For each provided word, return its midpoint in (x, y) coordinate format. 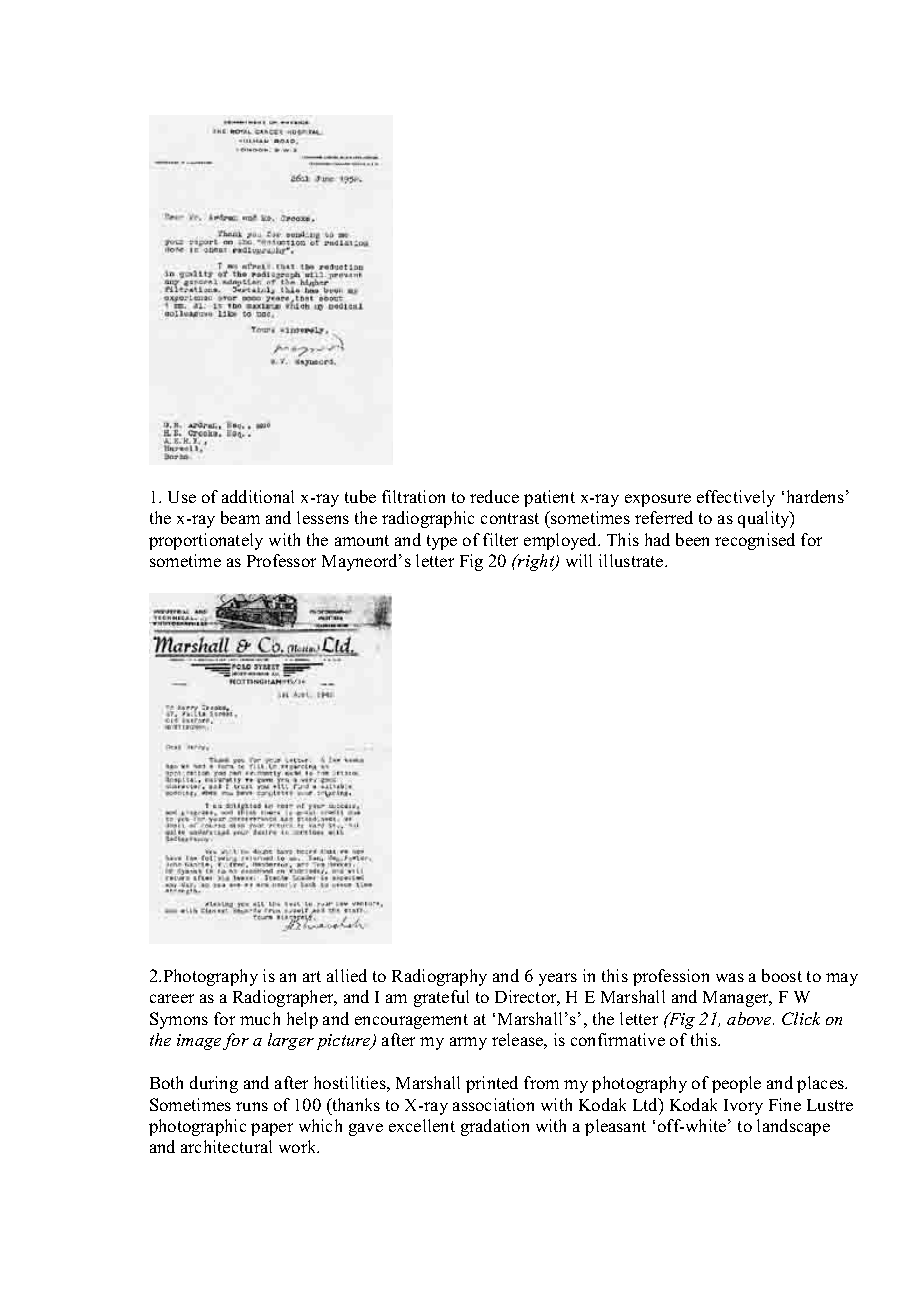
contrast (510, 518)
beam (240, 517)
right (536, 562)
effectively (736, 498)
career (172, 998)
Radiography (439, 977)
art (312, 976)
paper (272, 1129)
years (558, 979)
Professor (281, 560)
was (730, 977)
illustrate (632, 560)
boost (782, 975)
